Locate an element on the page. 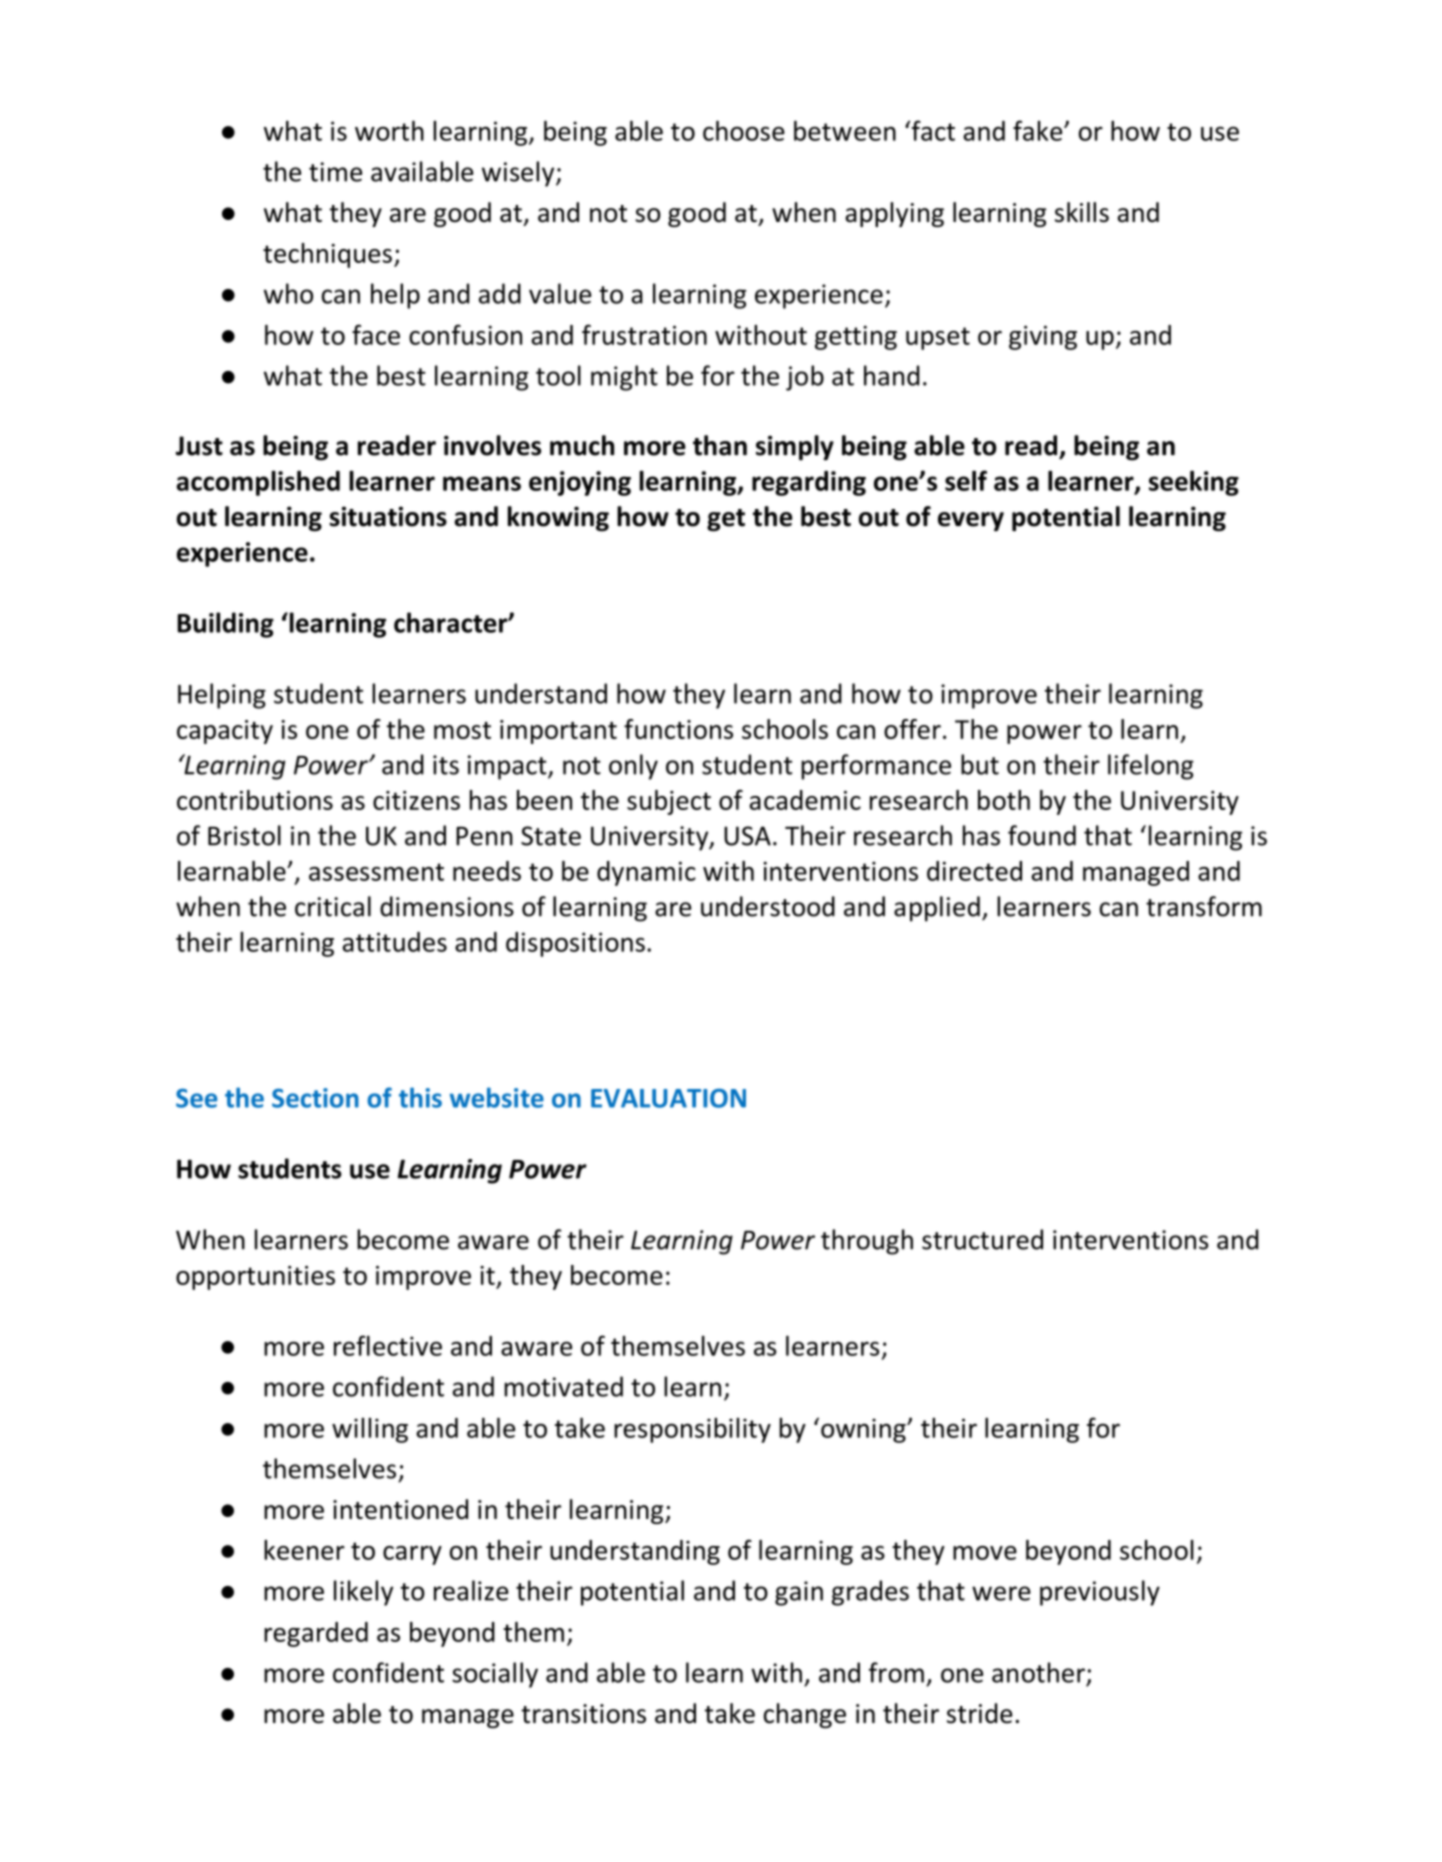 Image resolution: width=1442 pixels, height=1862 pixels. EVALUATION is located at coordinates (668, 1098).
